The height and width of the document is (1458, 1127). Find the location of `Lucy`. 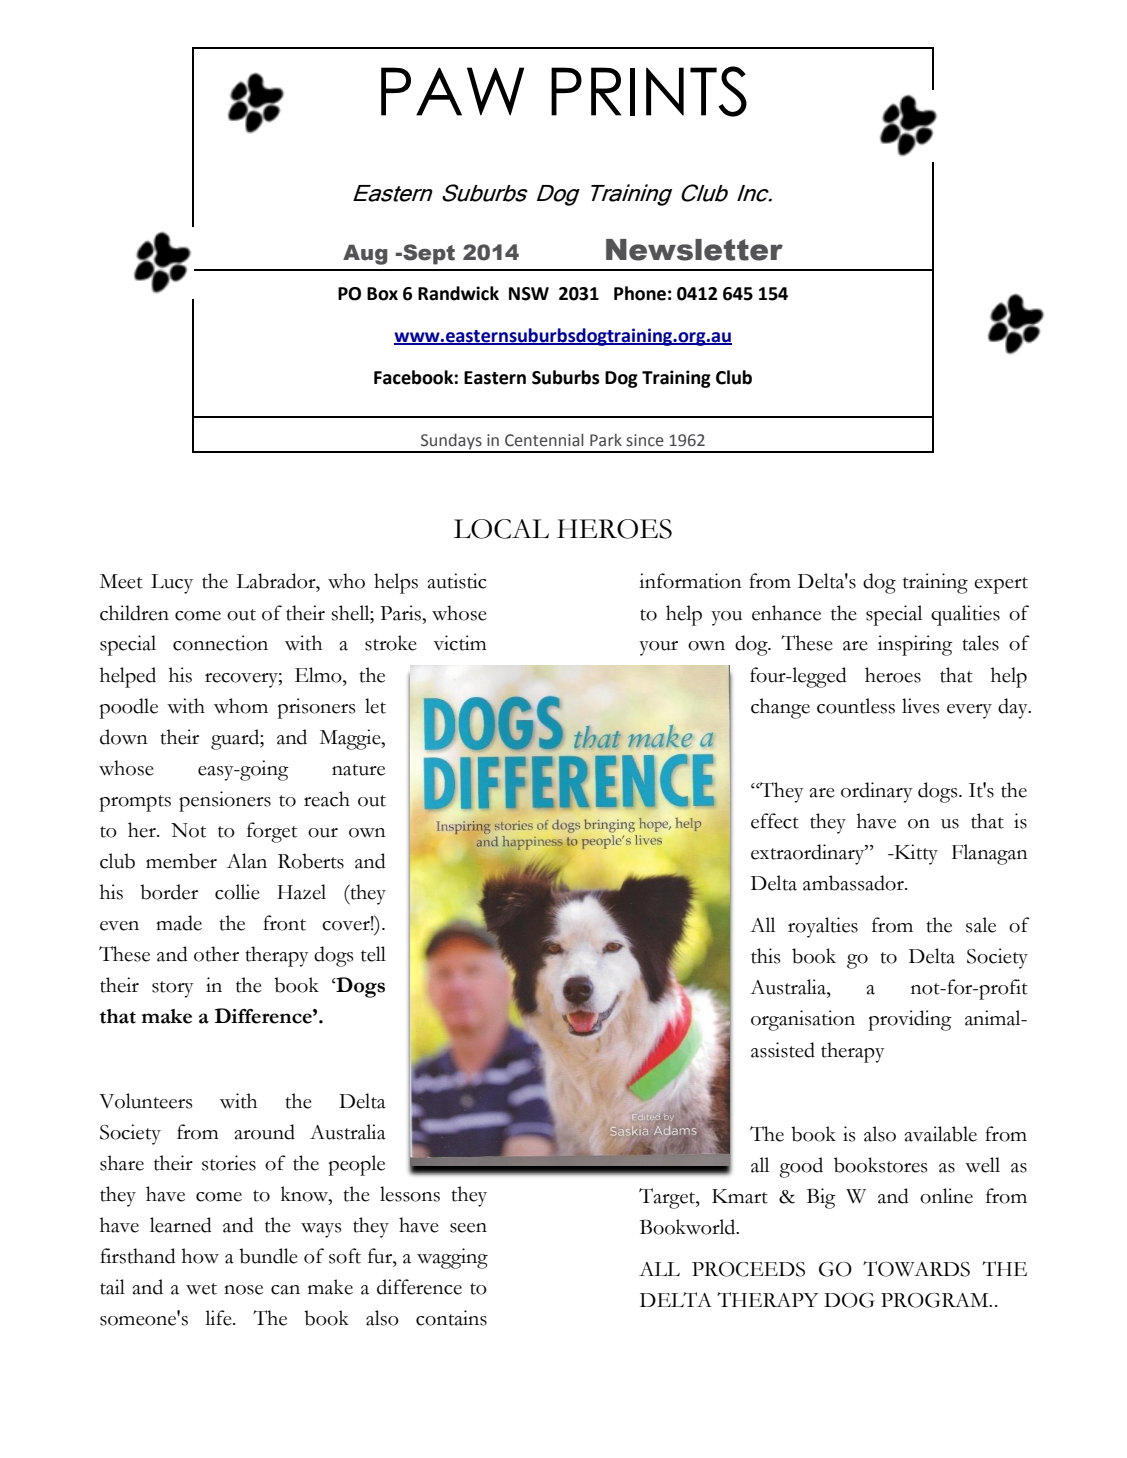

Lucy is located at coordinates (172, 584).
